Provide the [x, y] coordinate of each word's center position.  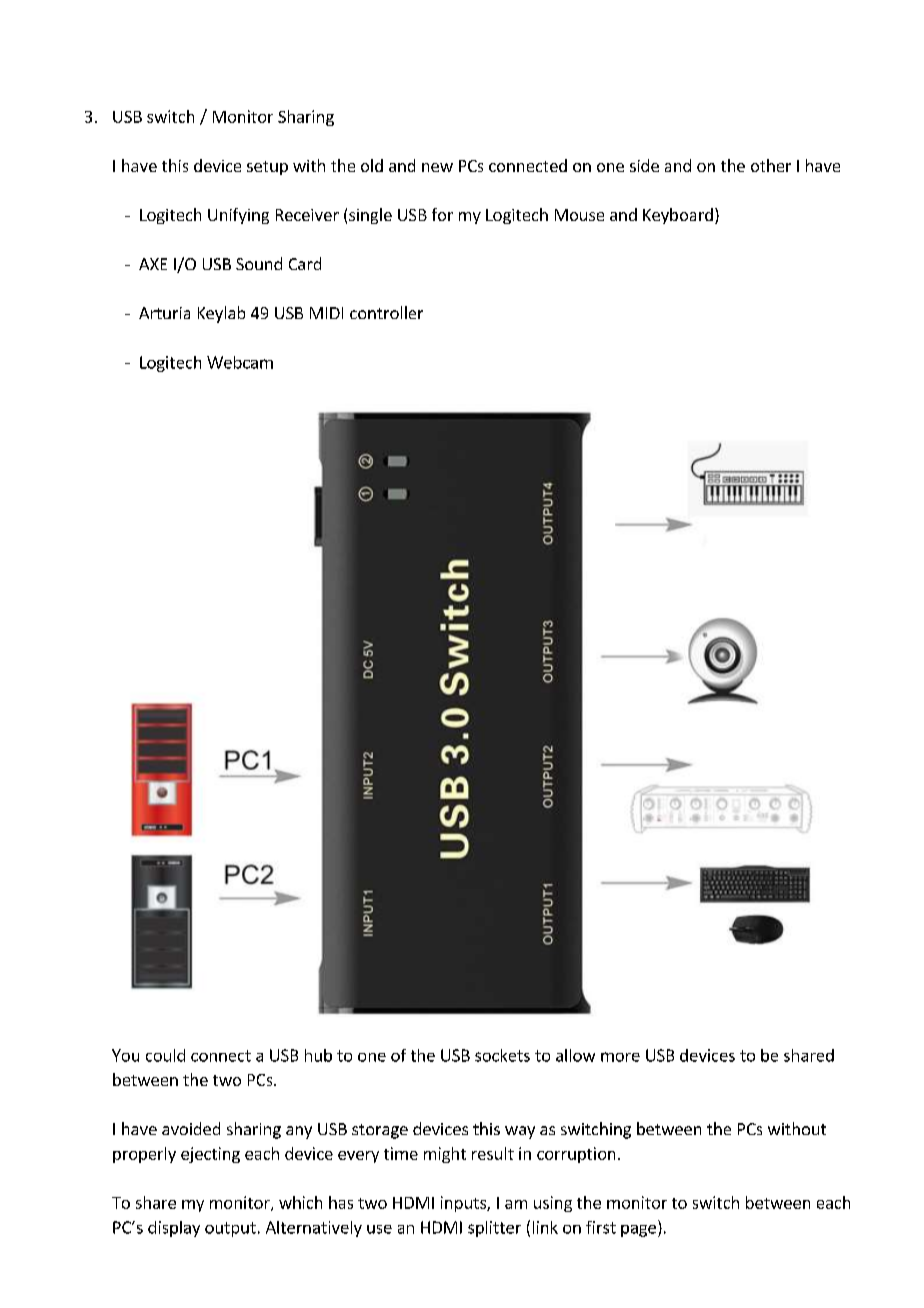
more [620, 1057]
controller [386, 312]
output [230, 1229]
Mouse [579, 215]
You [125, 1055]
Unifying [238, 216]
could [165, 1055]
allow [575, 1055]
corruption [576, 1155]
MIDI [326, 313]
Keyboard [678, 216]
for [442, 214]
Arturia [164, 313]
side [644, 165]
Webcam [240, 362]
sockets [502, 1055]
